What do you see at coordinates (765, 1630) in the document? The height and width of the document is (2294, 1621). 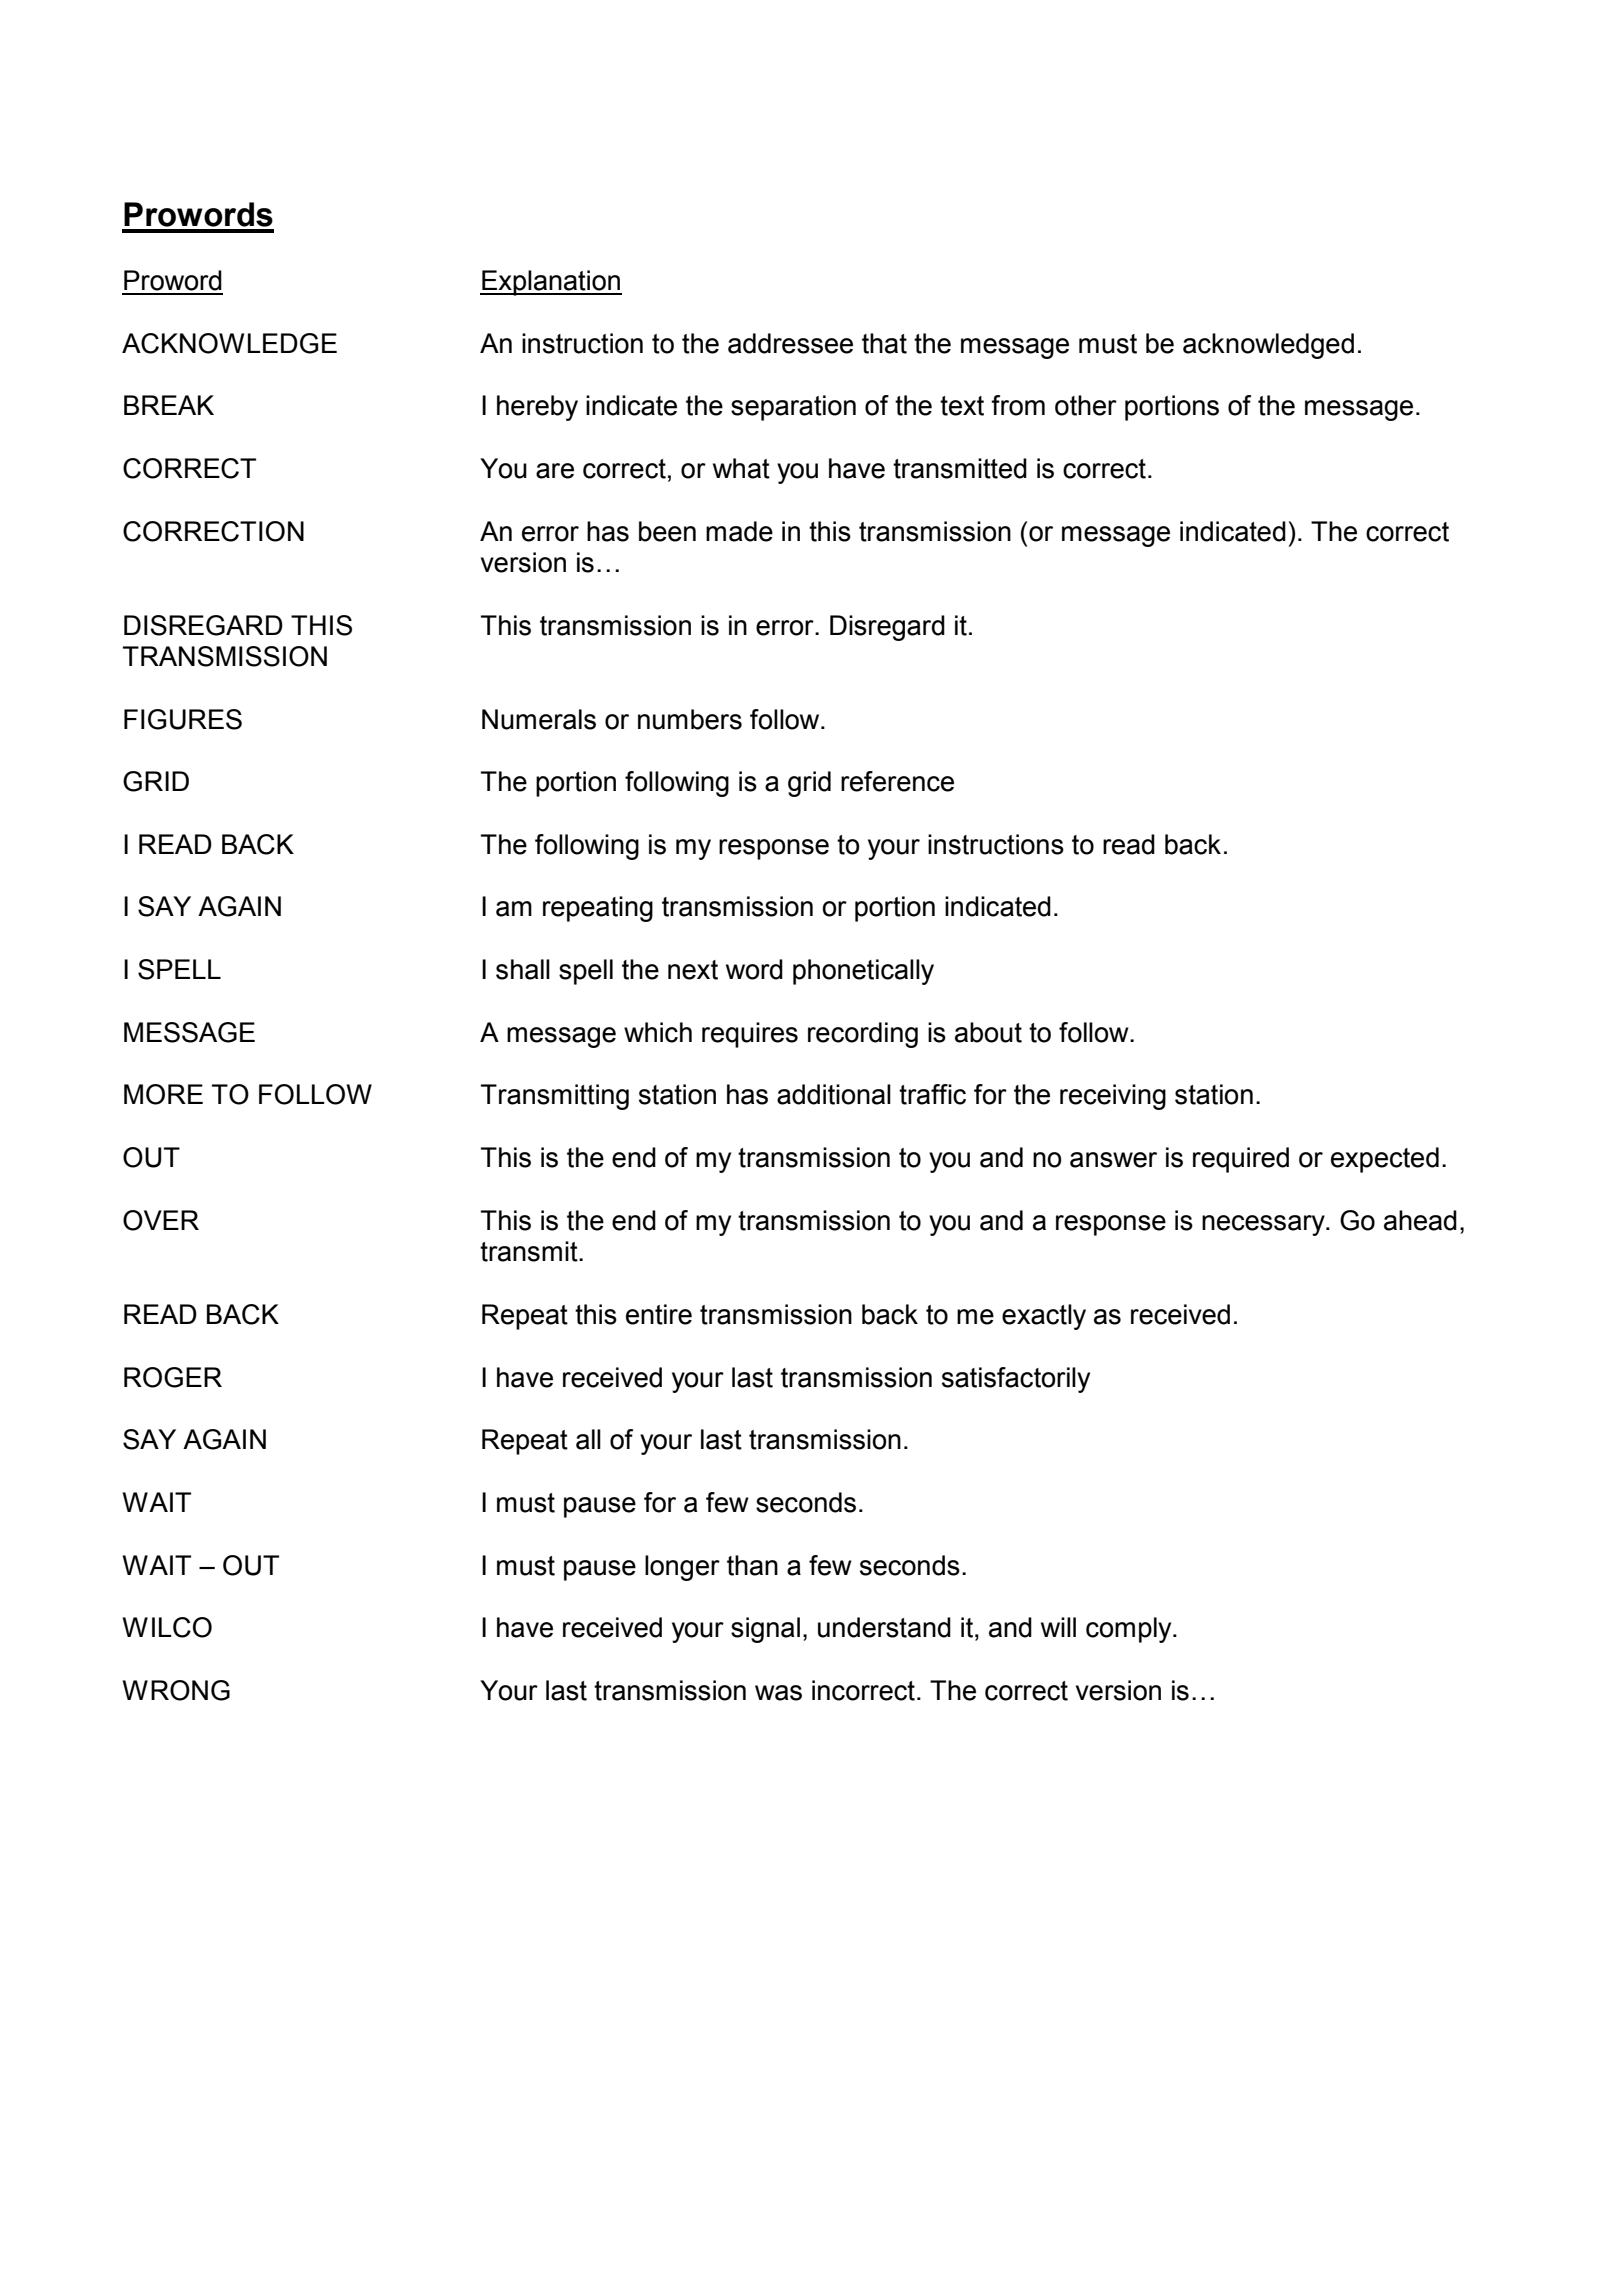 I see `signal` at bounding box center [765, 1630].
